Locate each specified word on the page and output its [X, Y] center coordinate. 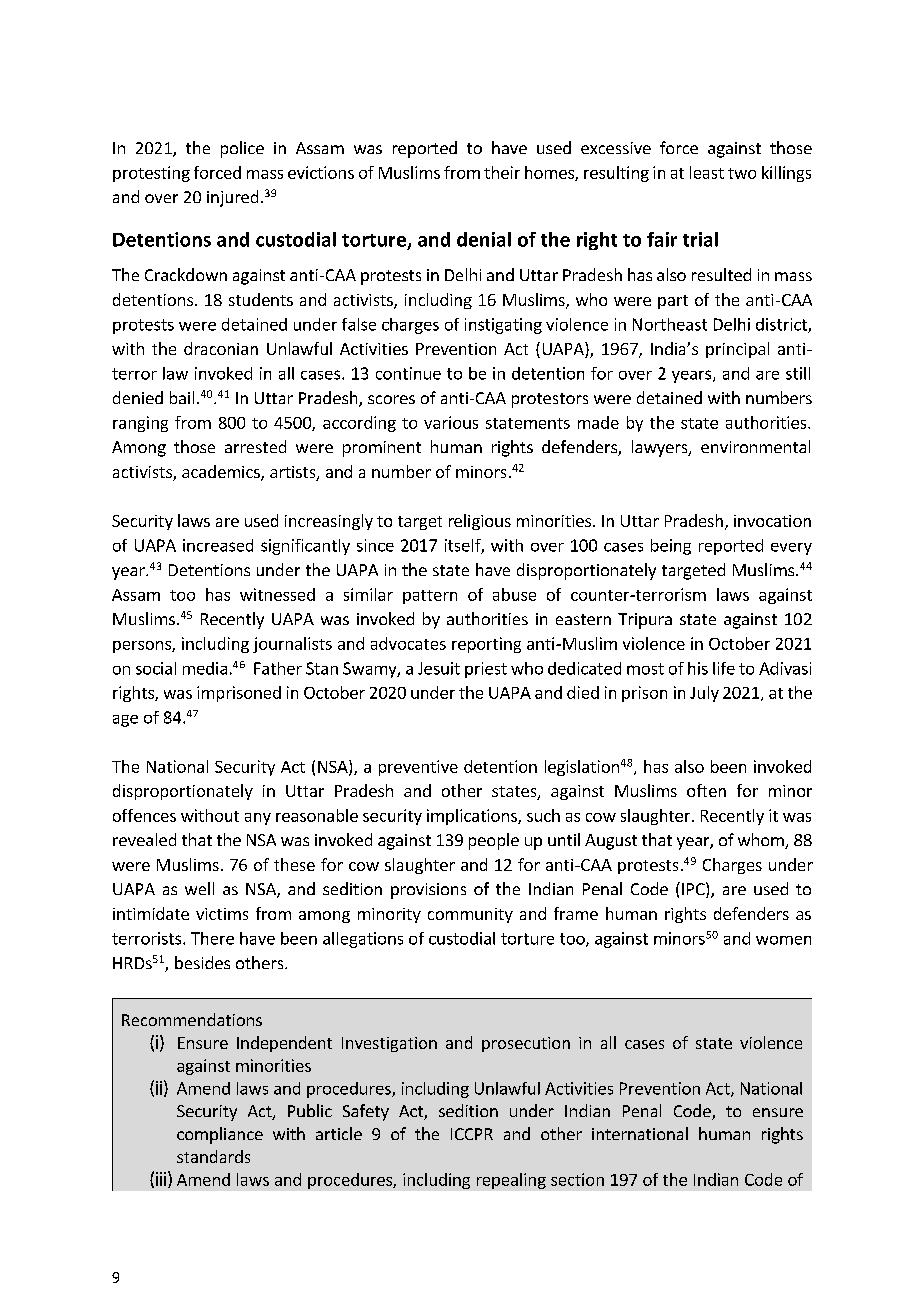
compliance [220, 1135]
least [707, 172]
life [724, 668]
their [502, 172]
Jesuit [439, 668]
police [242, 149]
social [156, 668]
